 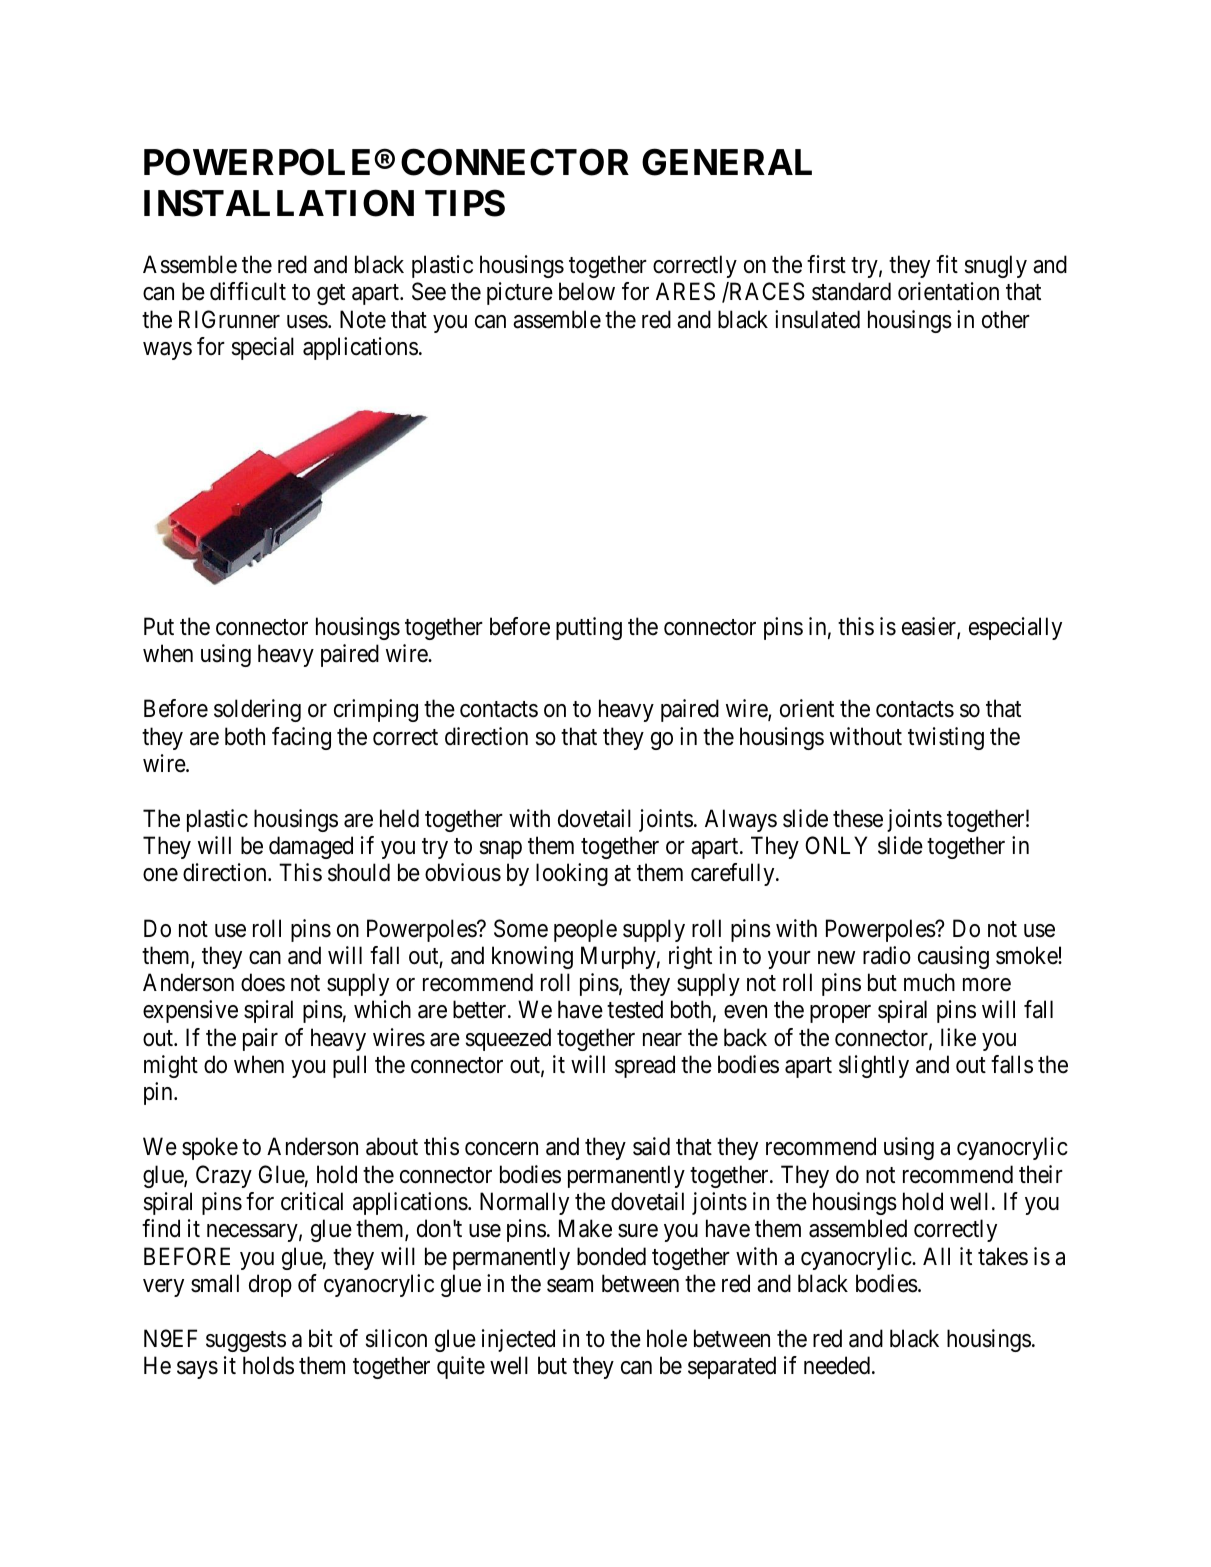 What do you see at coordinates (279, 203) in the screenshot?
I see `INSTALLATION` at bounding box center [279, 203].
